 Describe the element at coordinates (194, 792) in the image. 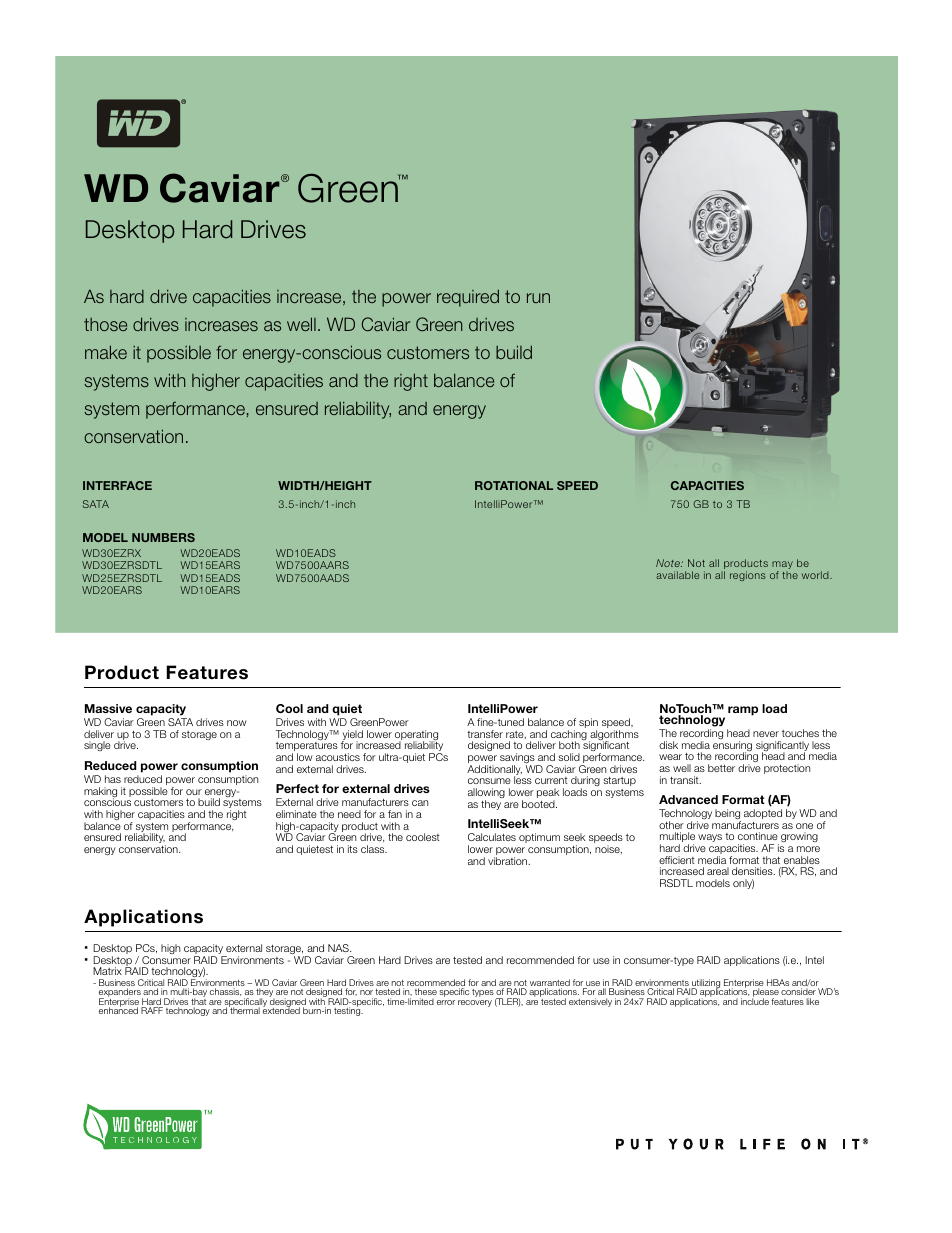

I see `our` at that location.
